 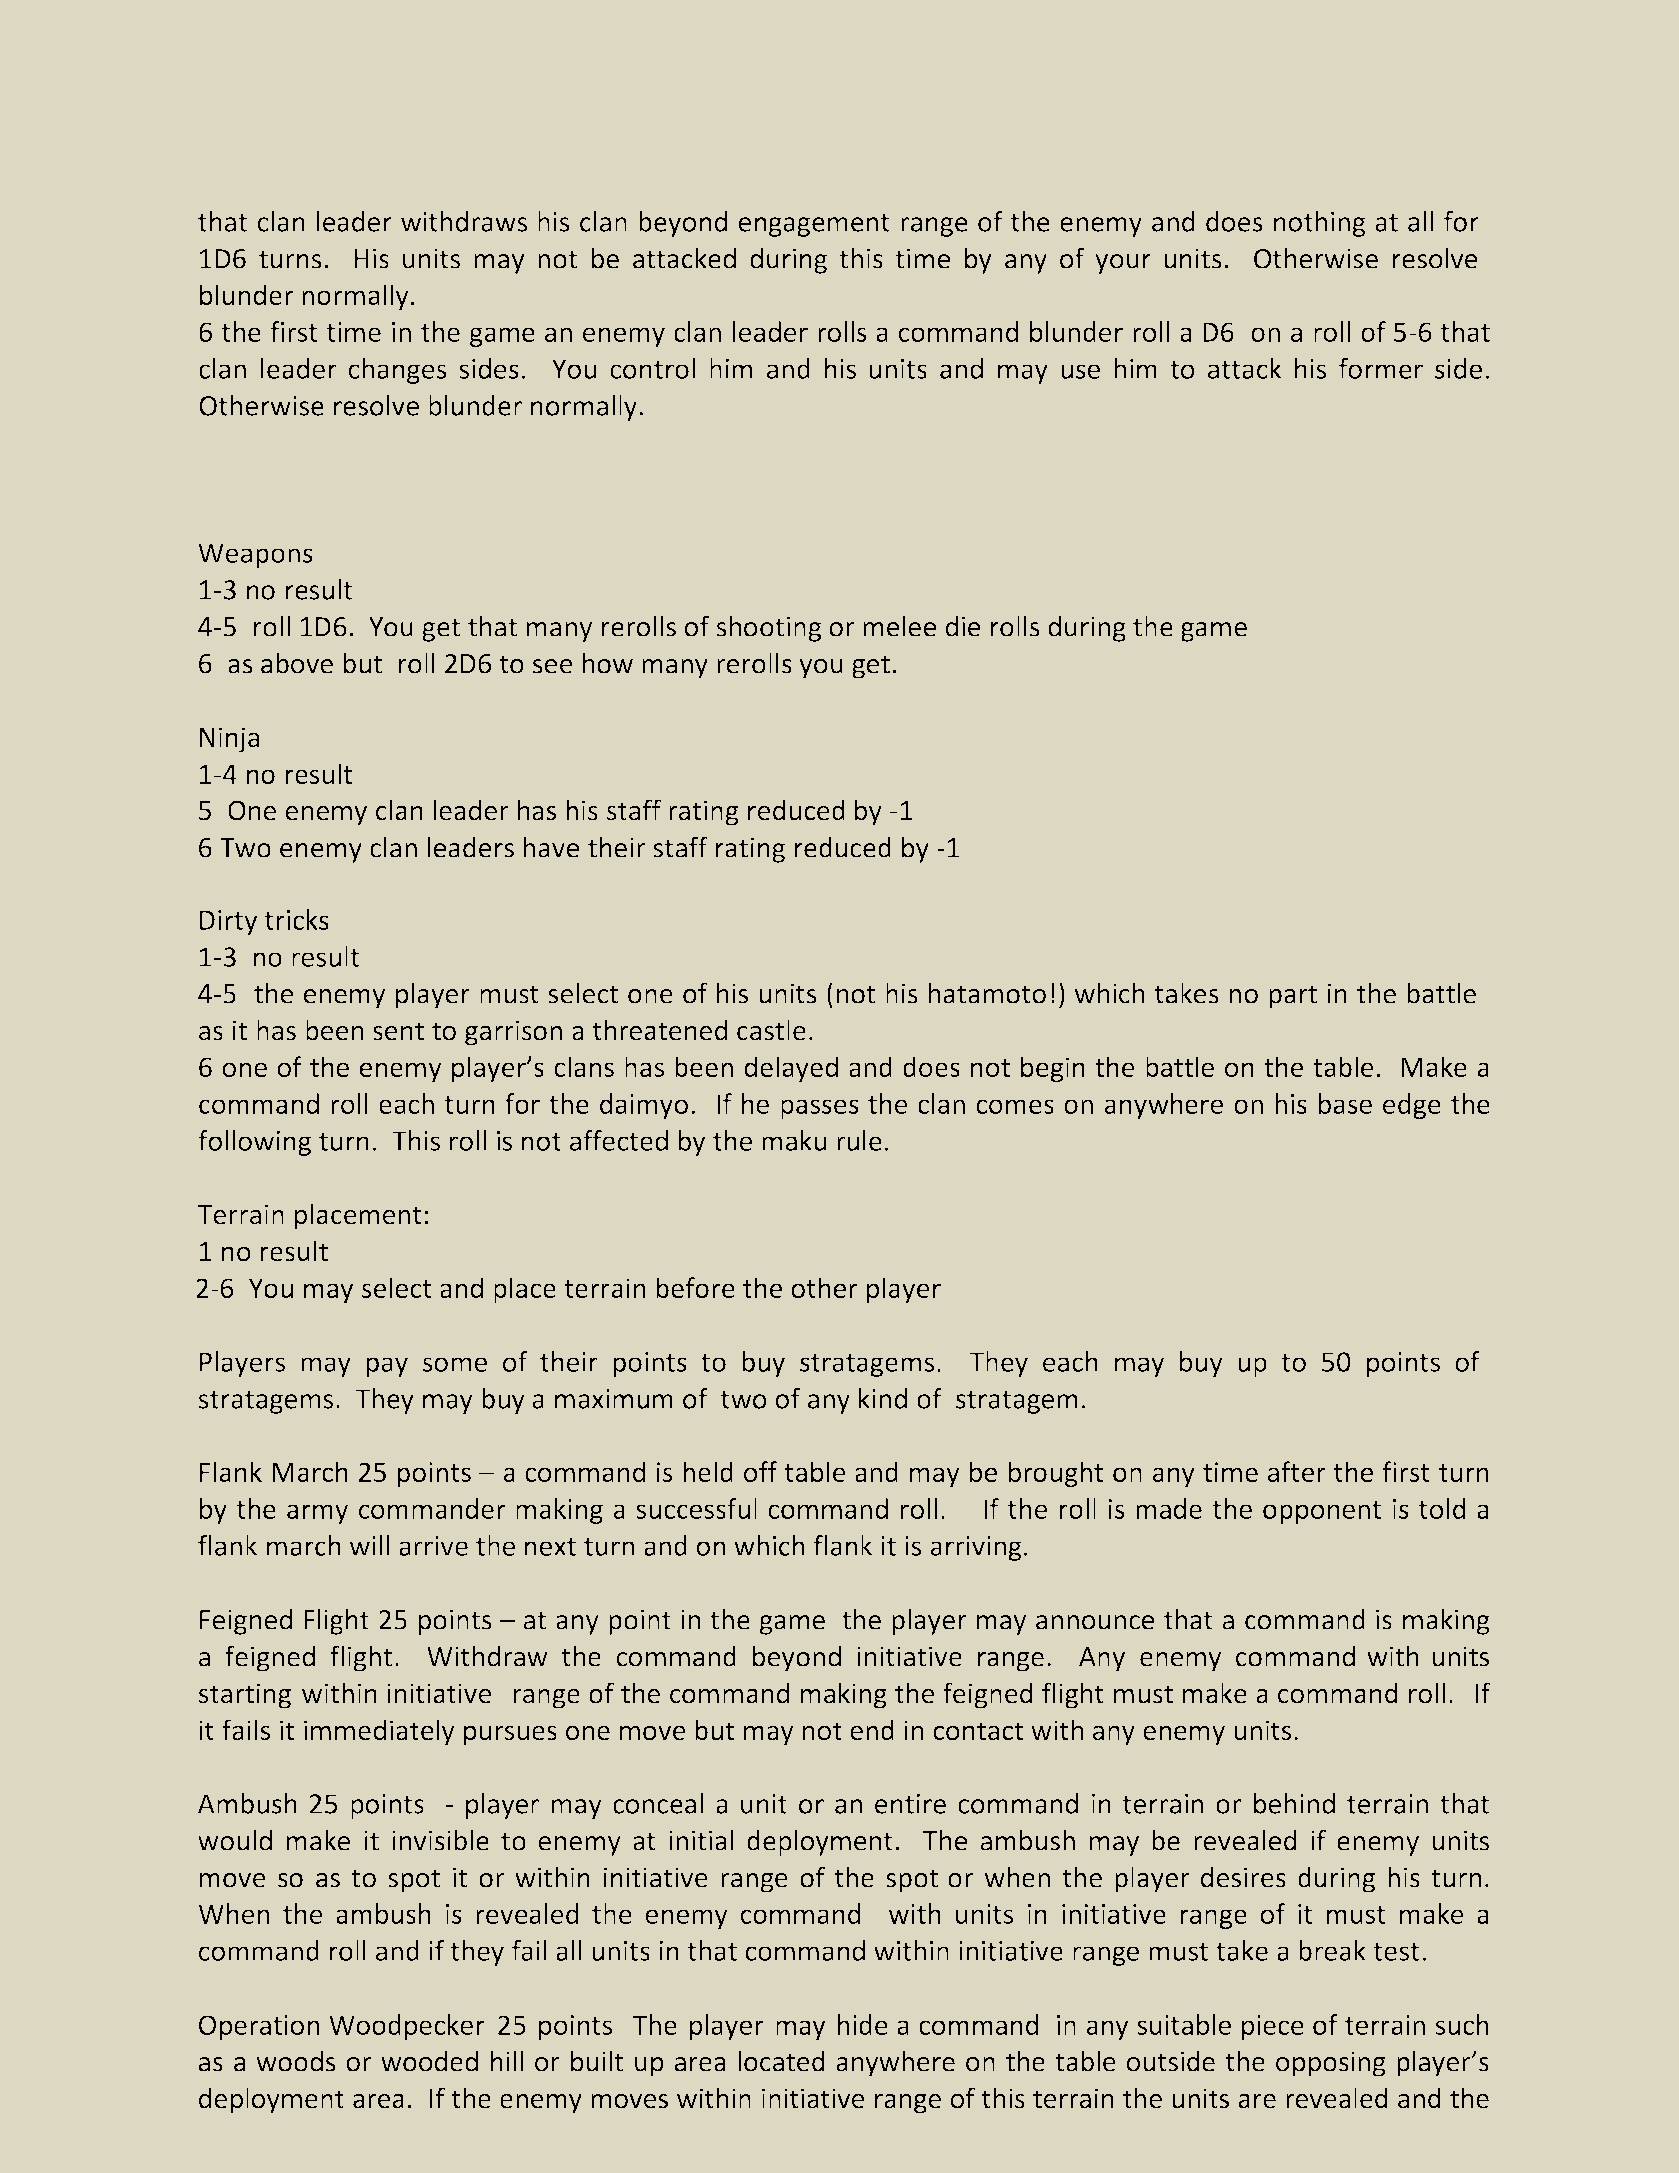 What do you see at coordinates (387, 1367) in the screenshot?
I see `pay` at bounding box center [387, 1367].
